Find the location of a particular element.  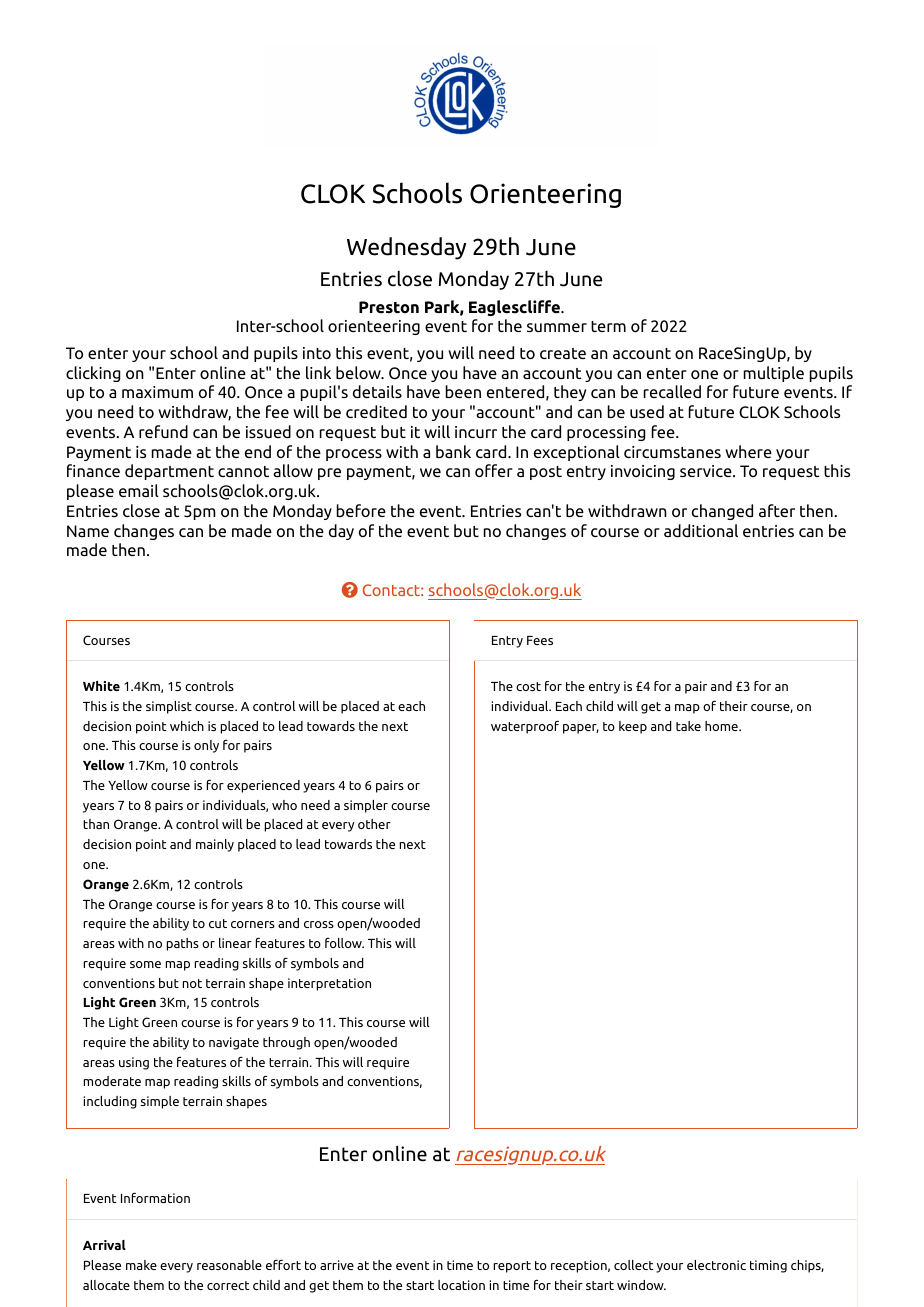

electronic is located at coordinates (716, 1265).
